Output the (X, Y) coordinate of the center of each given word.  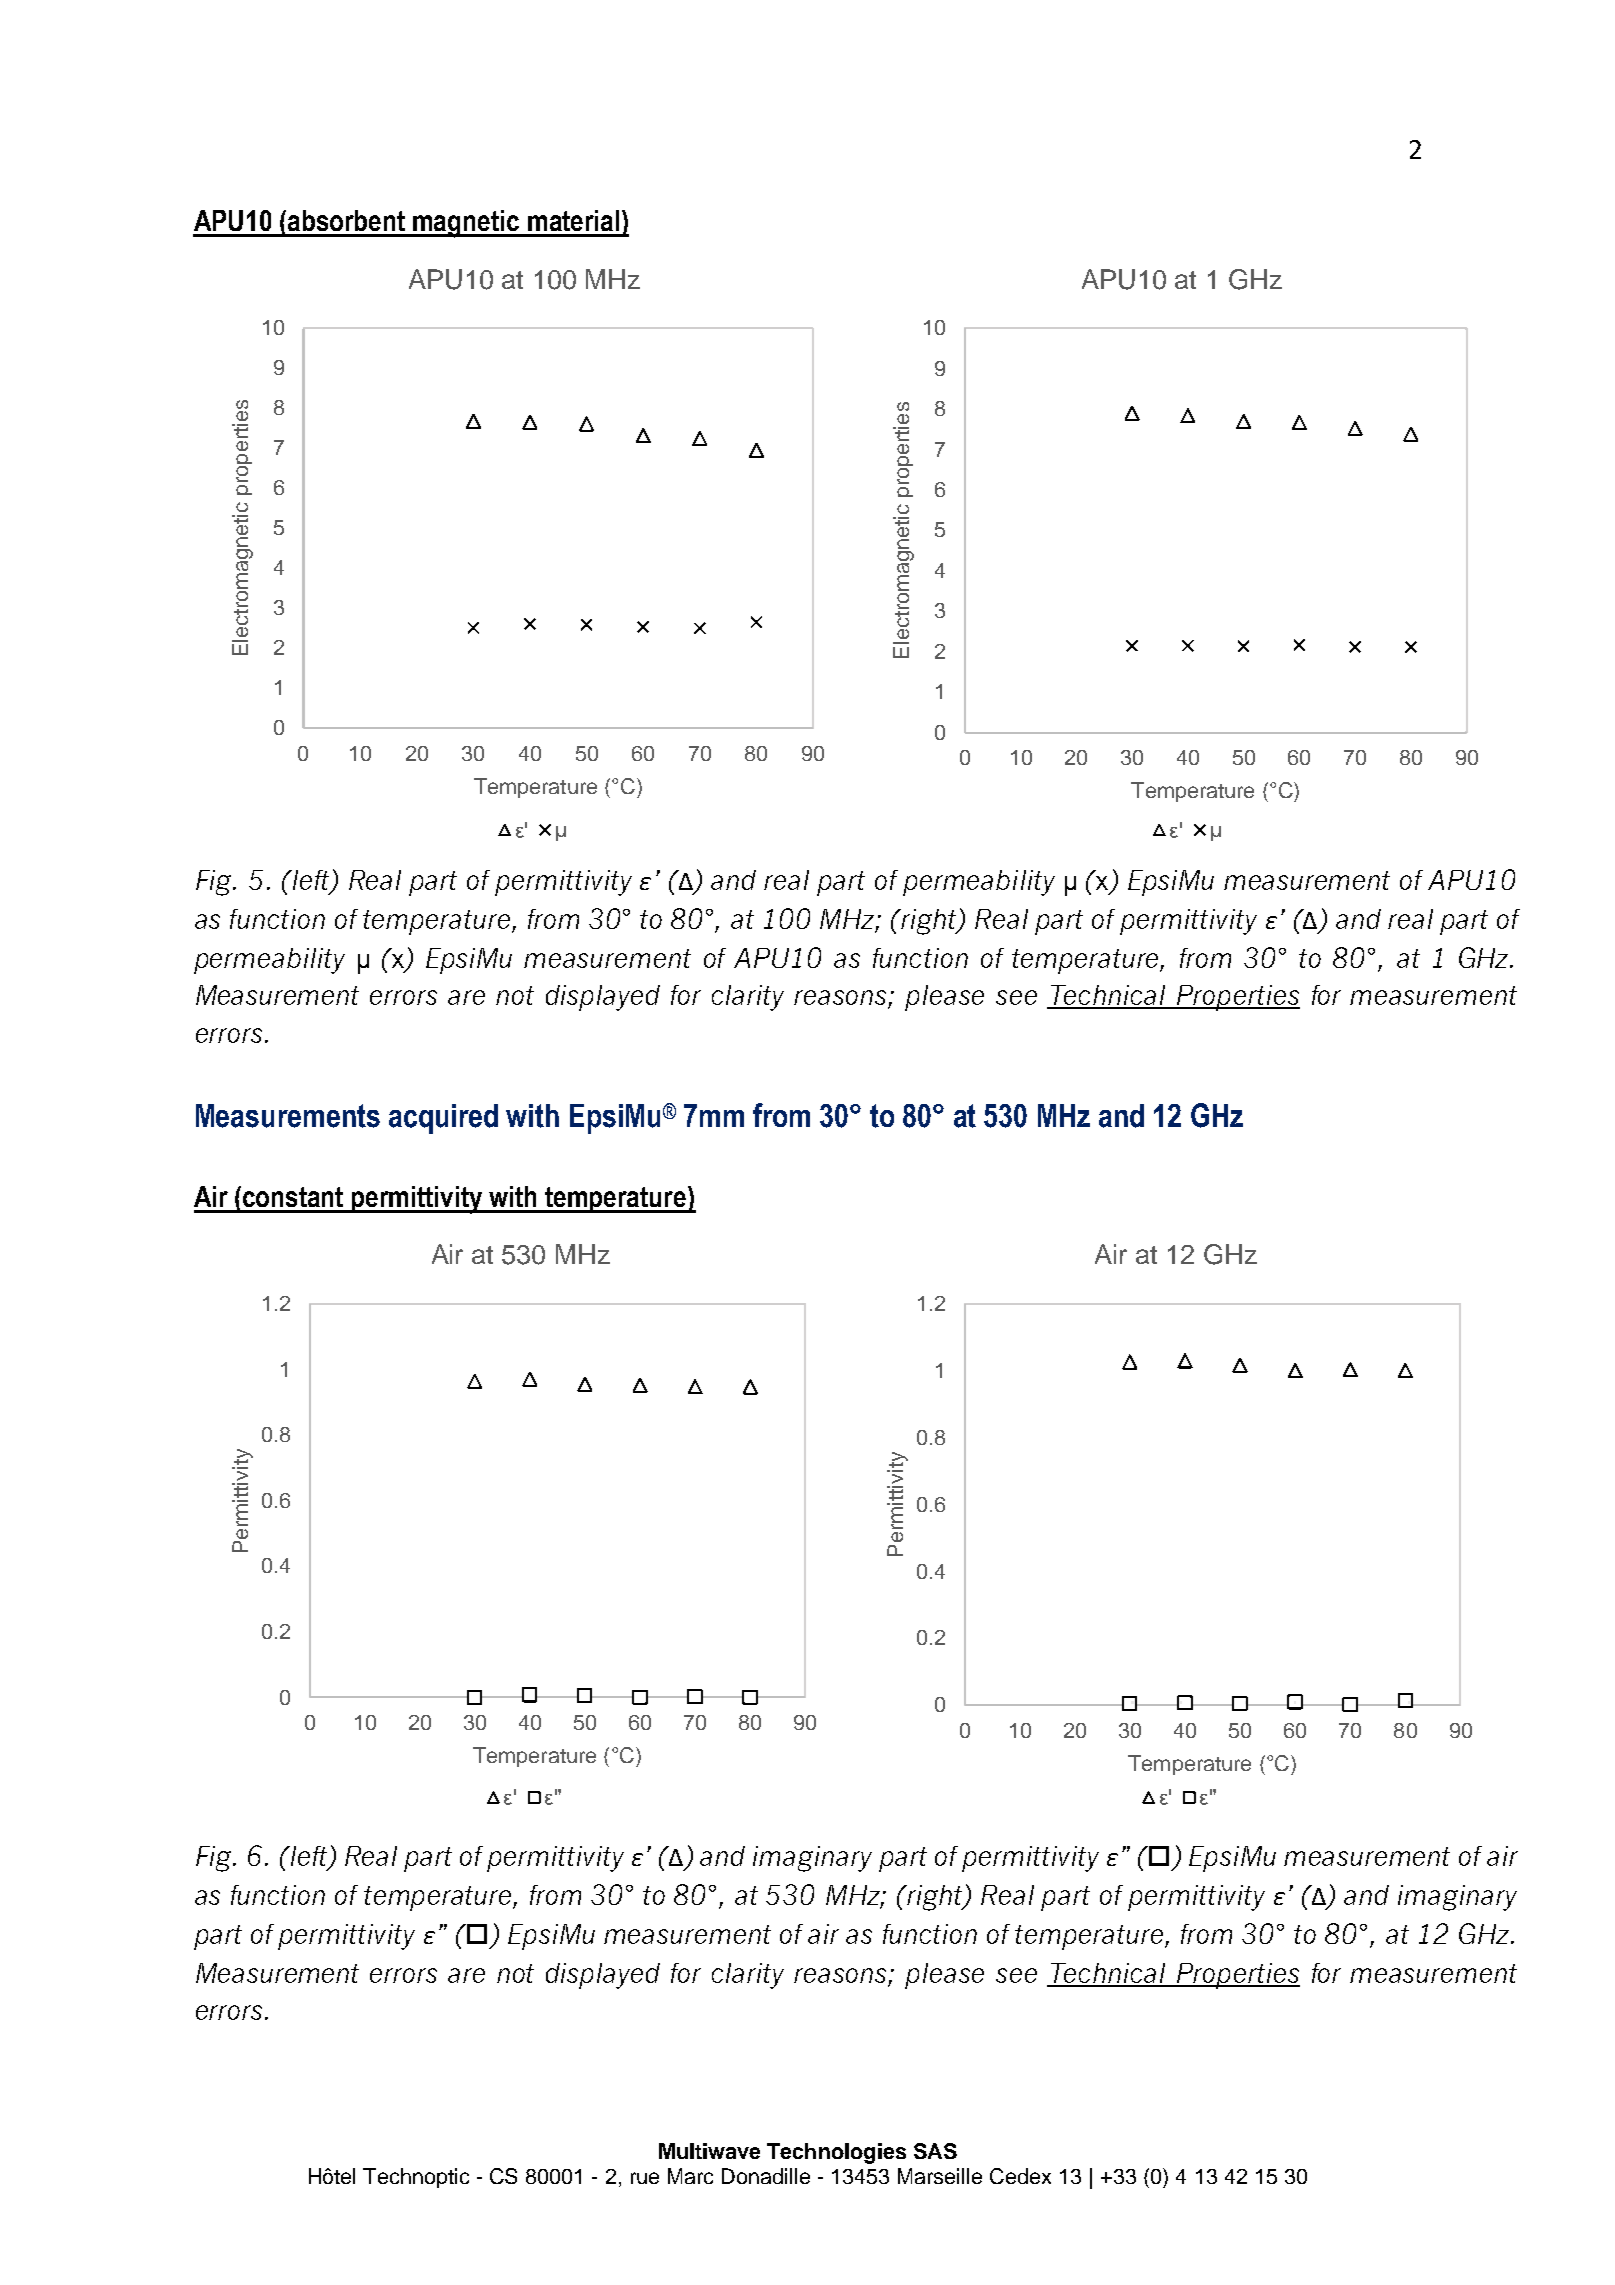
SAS (935, 2151)
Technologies (836, 2153)
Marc (690, 2176)
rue (645, 2178)
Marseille (940, 2176)
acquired (443, 1119)
